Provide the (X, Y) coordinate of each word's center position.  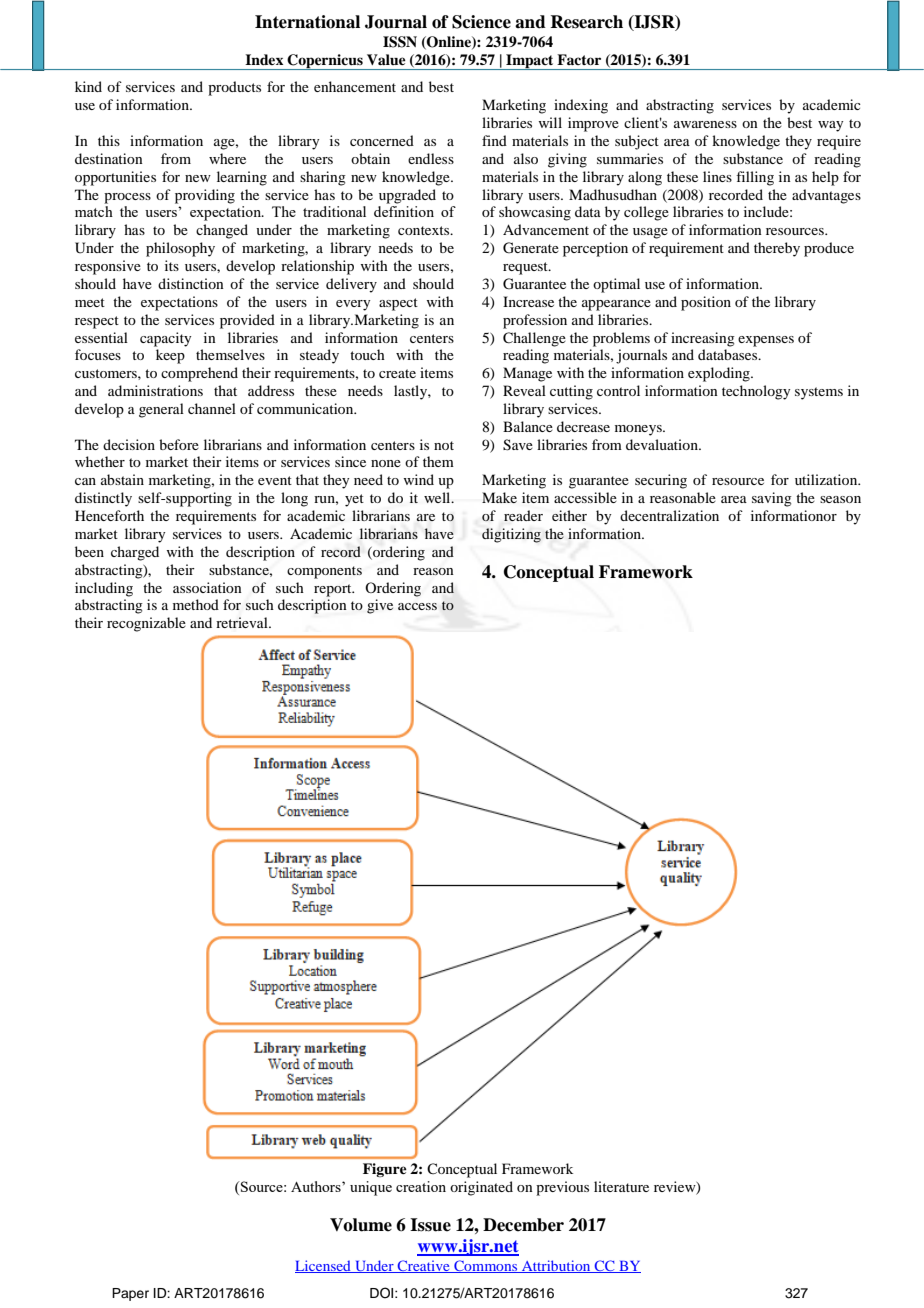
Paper (130, 1294)
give (380, 606)
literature (621, 1186)
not (444, 445)
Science (481, 22)
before (179, 444)
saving (772, 499)
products (234, 88)
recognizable (146, 624)
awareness (705, 124)
